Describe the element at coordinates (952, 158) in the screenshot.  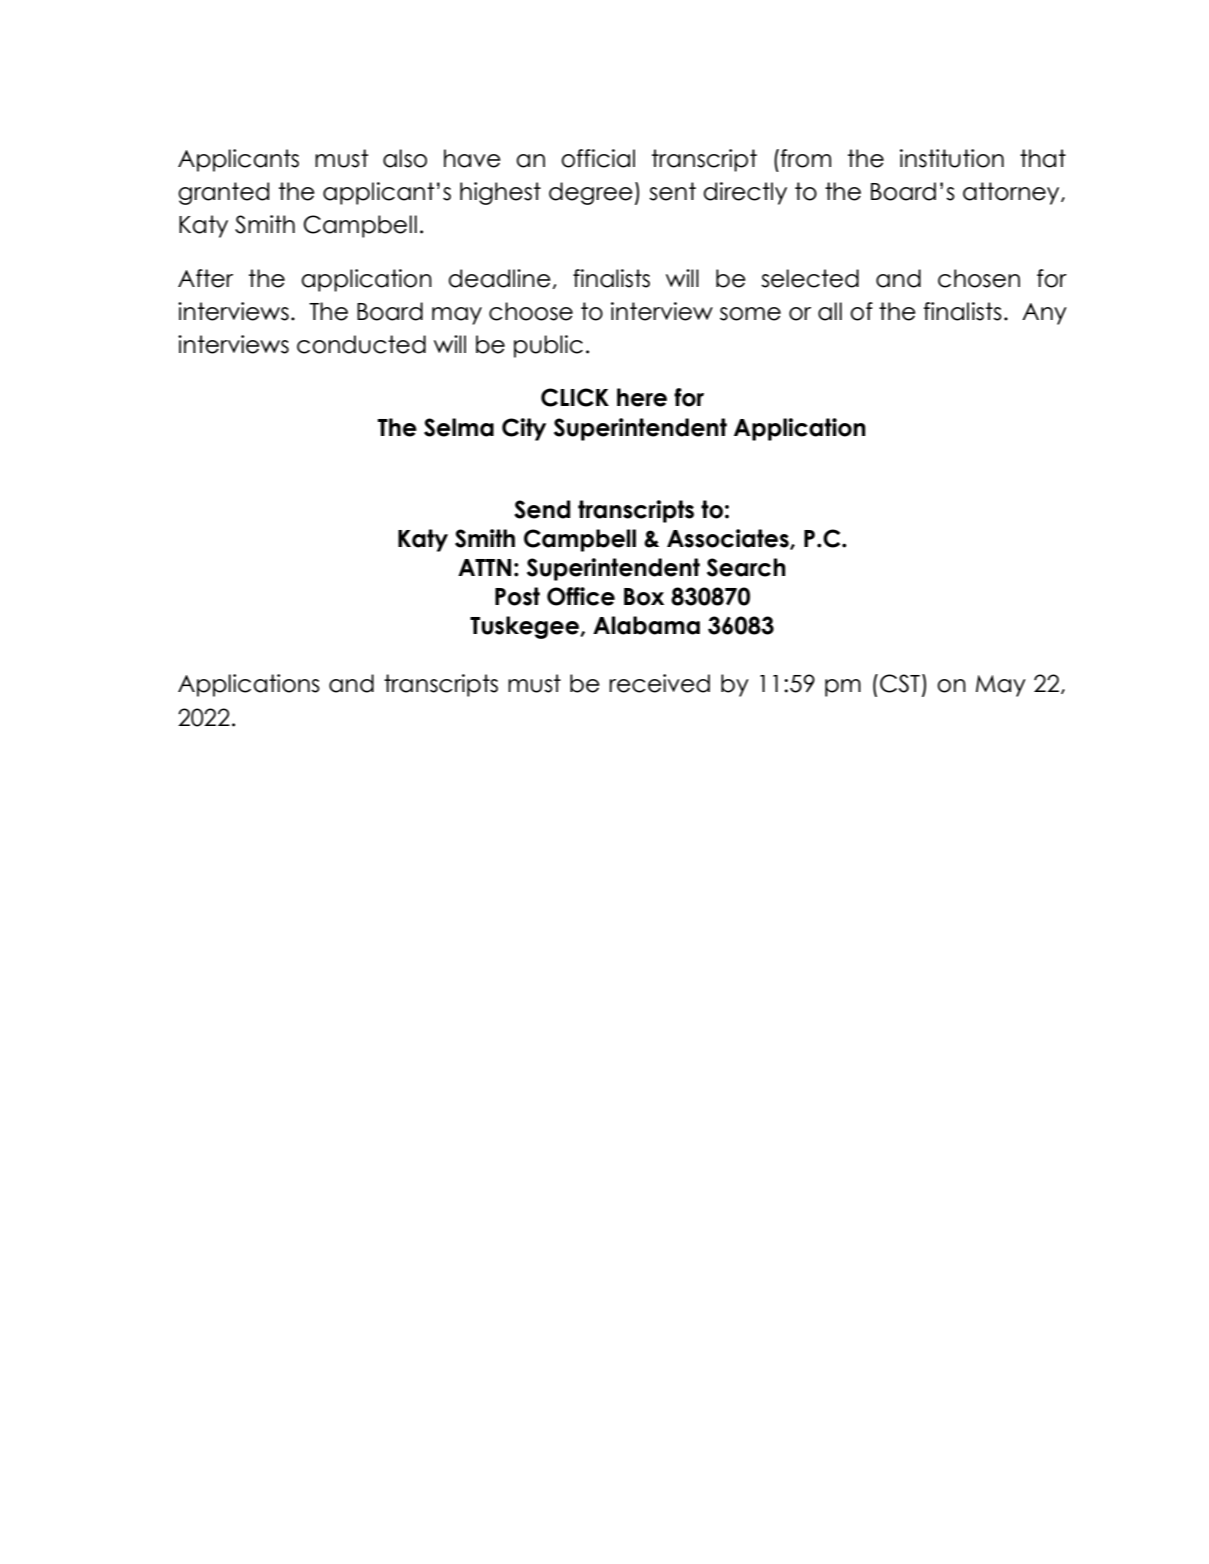
I see `institution` at that location.
